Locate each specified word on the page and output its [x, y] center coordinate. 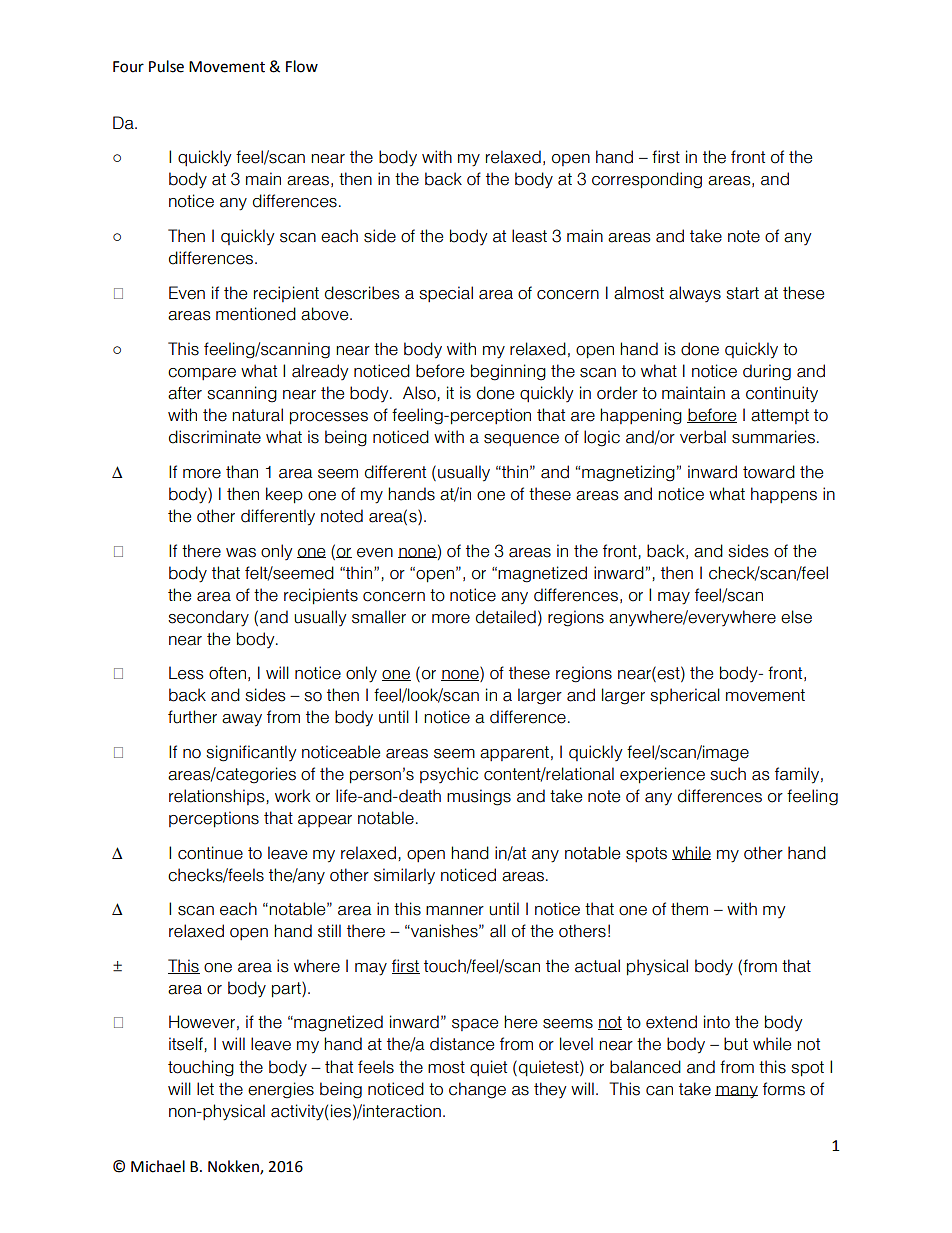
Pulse [166, 66]
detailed [506, 617]
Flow [302, 66]
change [477, 1090]
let [205, 1089]
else [796, 617]
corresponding [647, 180]
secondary [208, 618]
